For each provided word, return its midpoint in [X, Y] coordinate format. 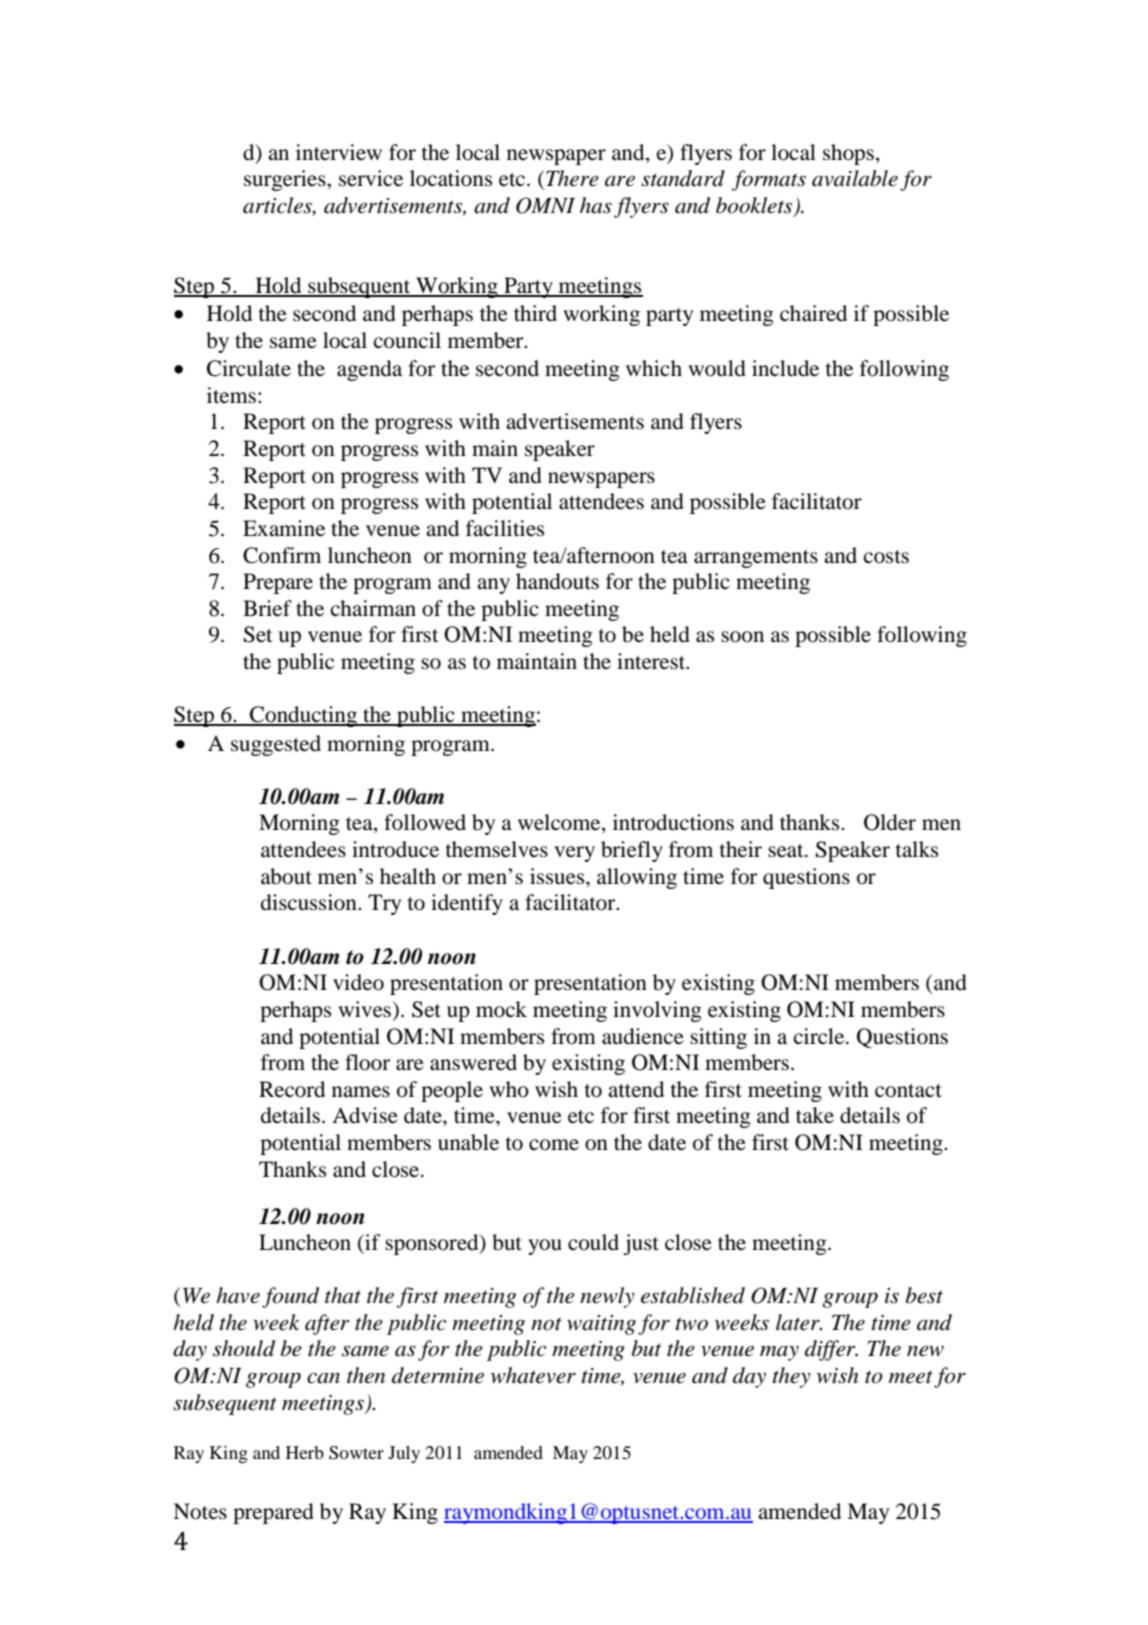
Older [890, 822]
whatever [533, 1375]
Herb [305, 1452]
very [574, 854]
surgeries [286, 180]
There [572, 178]
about [286, 876]
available [855, 178]
